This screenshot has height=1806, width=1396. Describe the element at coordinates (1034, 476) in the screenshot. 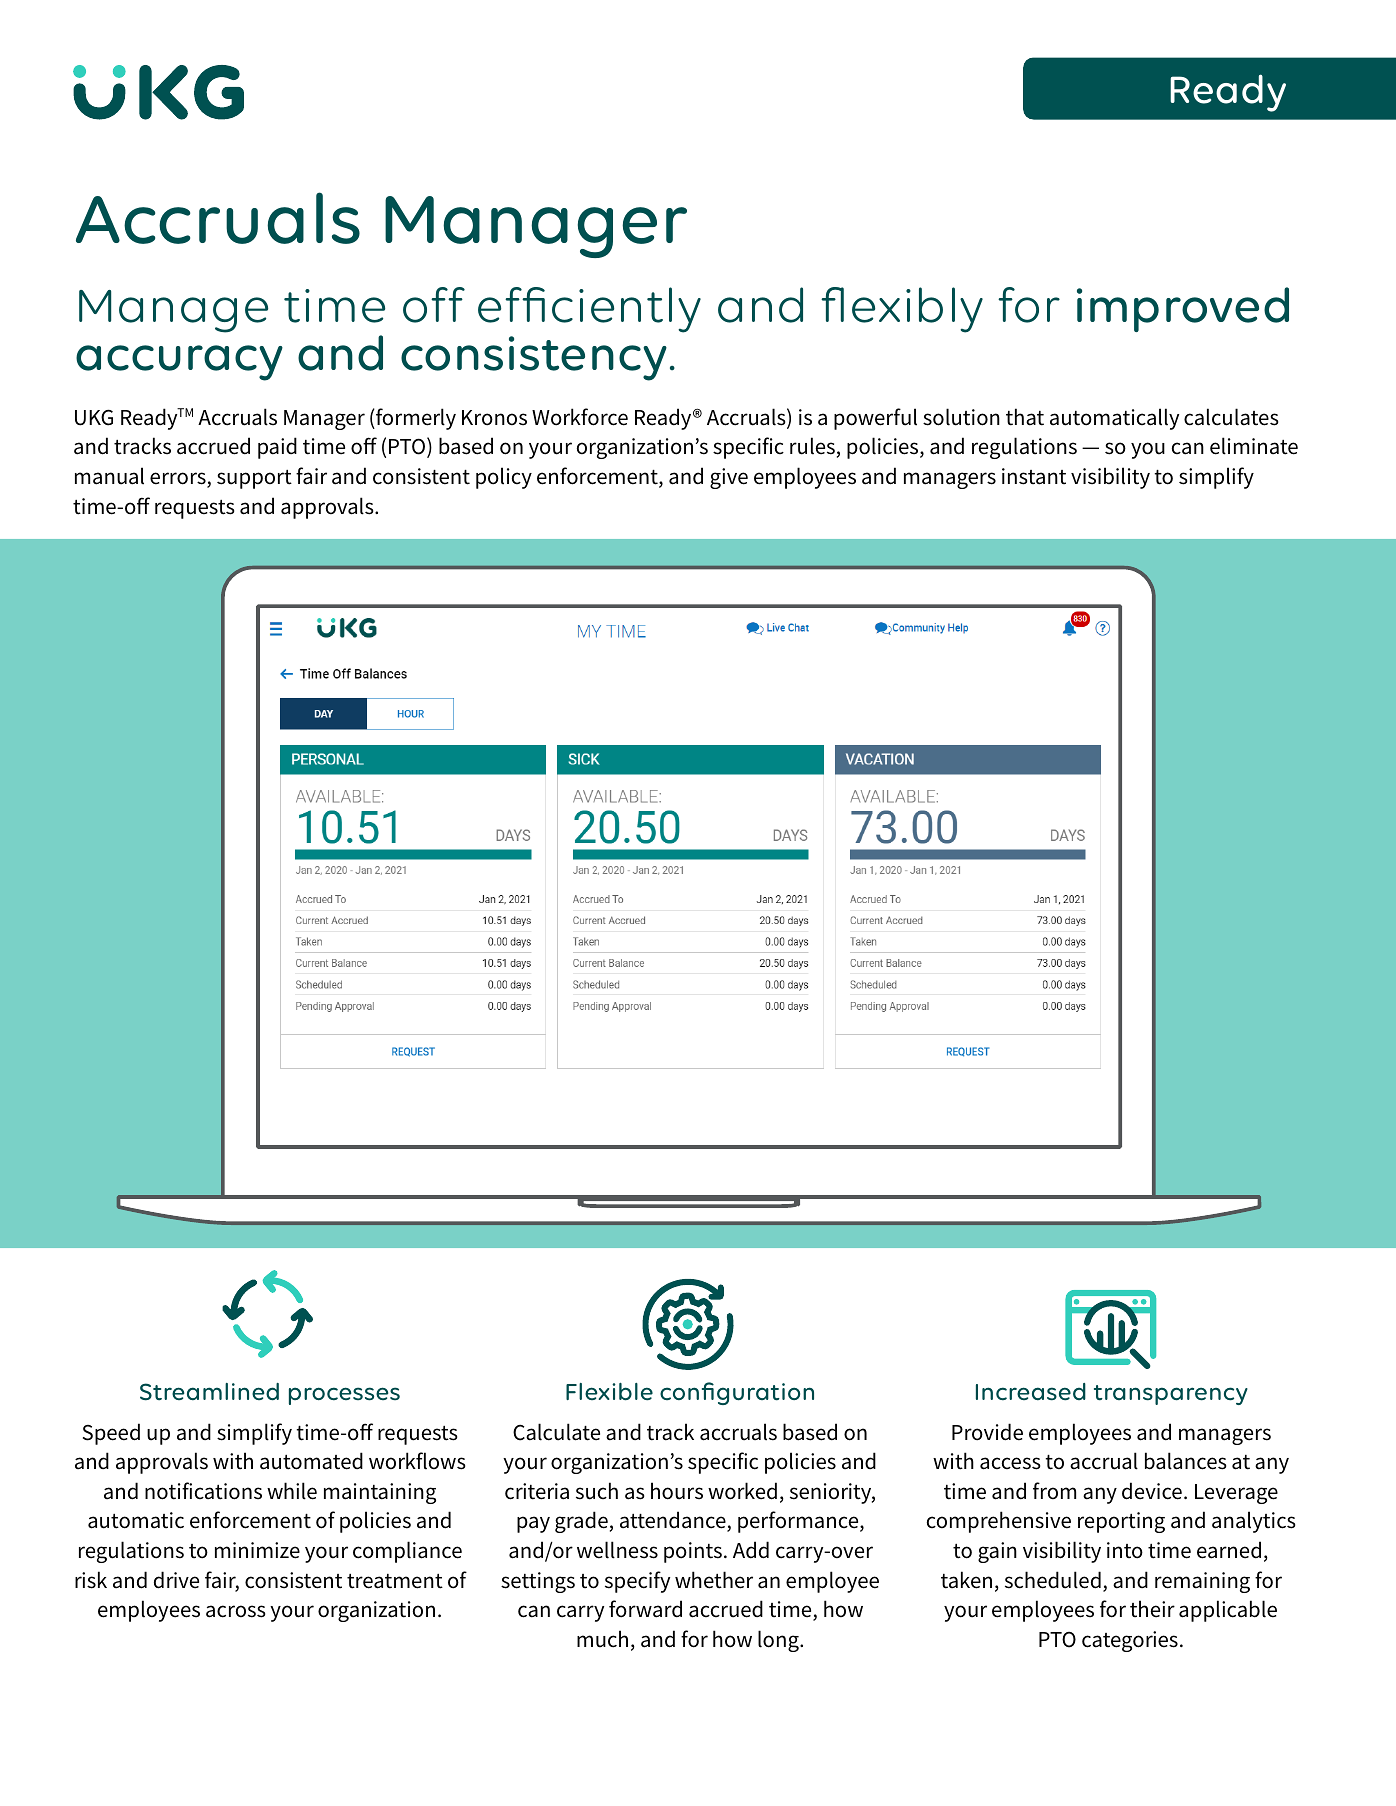

I see `instant` at that location.
